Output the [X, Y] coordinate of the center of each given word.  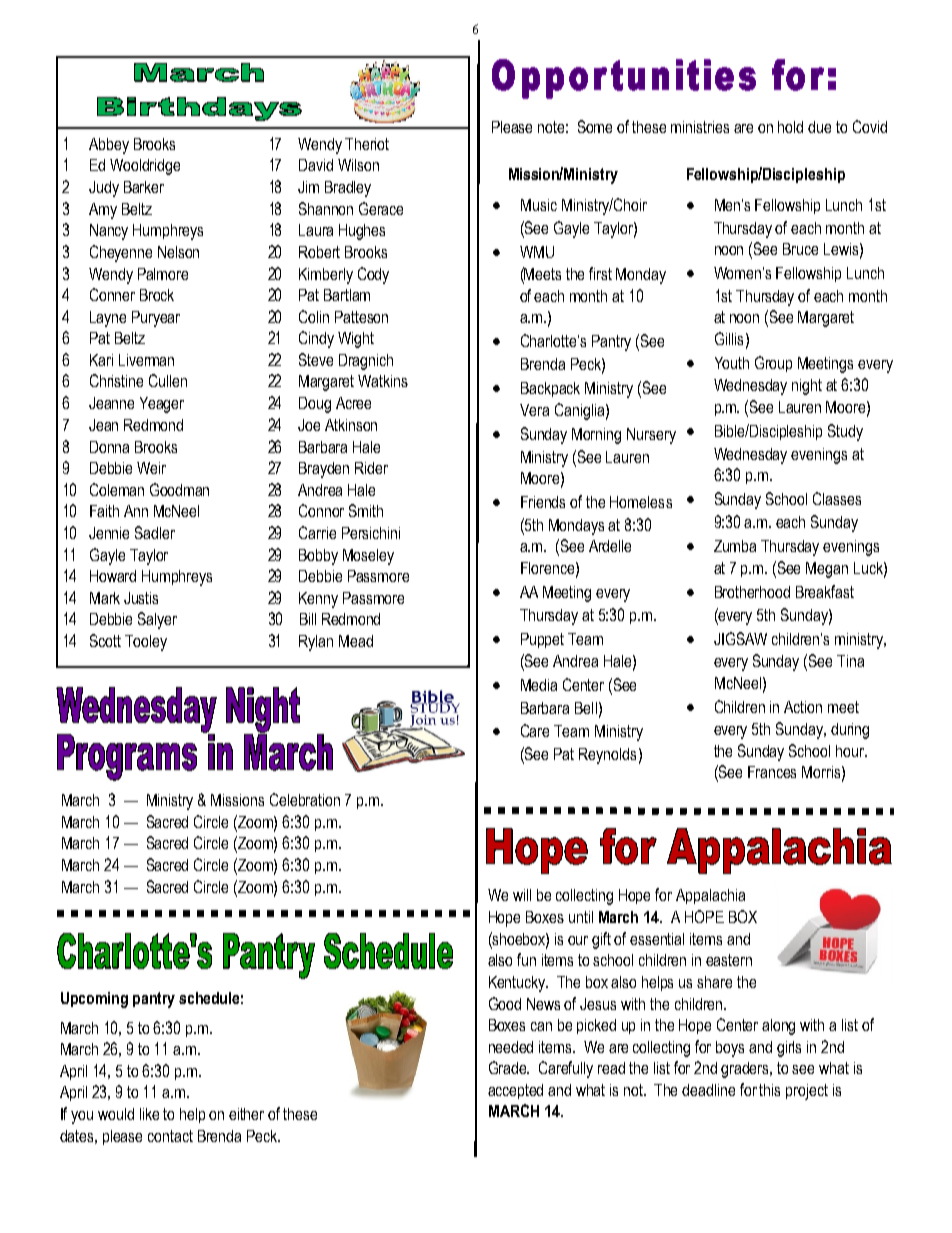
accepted [515, 1091]
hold [790, 127]
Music [539, 205]
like [149, 1114]
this [769, 1090]
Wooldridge [145, 167]
